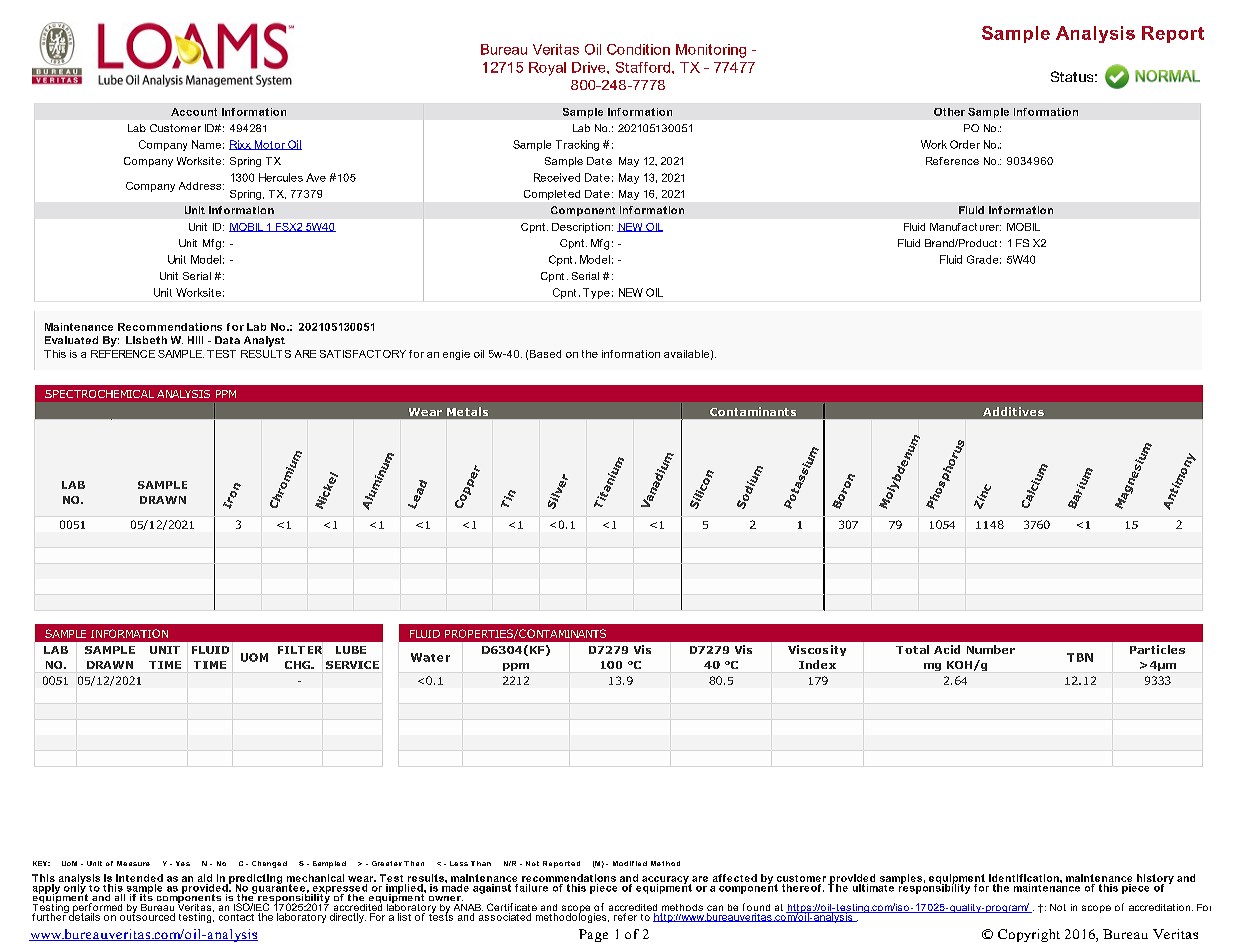  Describe the element at coordinates (947, 649) in the screenshot. I see `Acid` at that location.
